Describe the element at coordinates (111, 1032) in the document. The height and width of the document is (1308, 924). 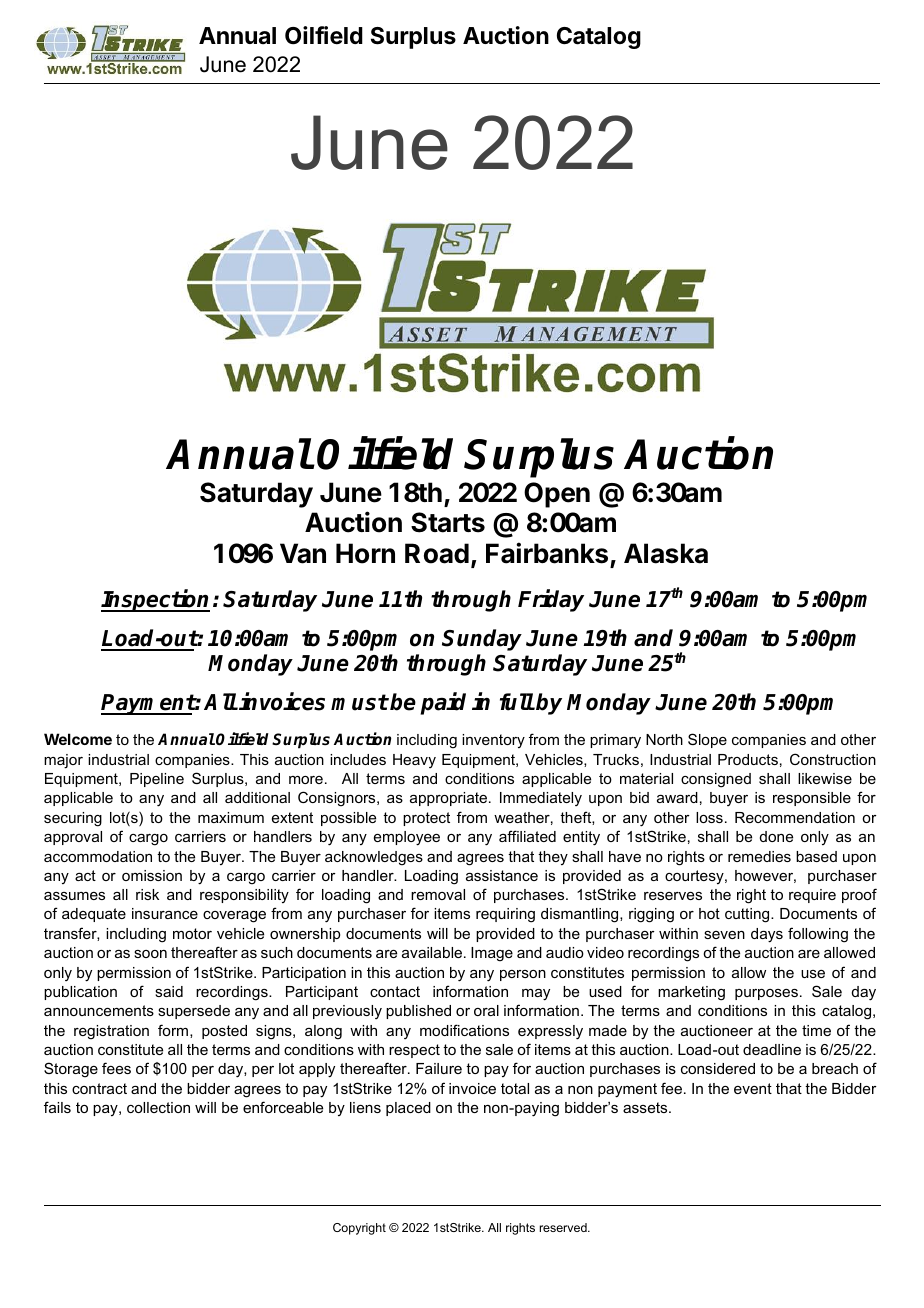
I see `registration` at that location.
